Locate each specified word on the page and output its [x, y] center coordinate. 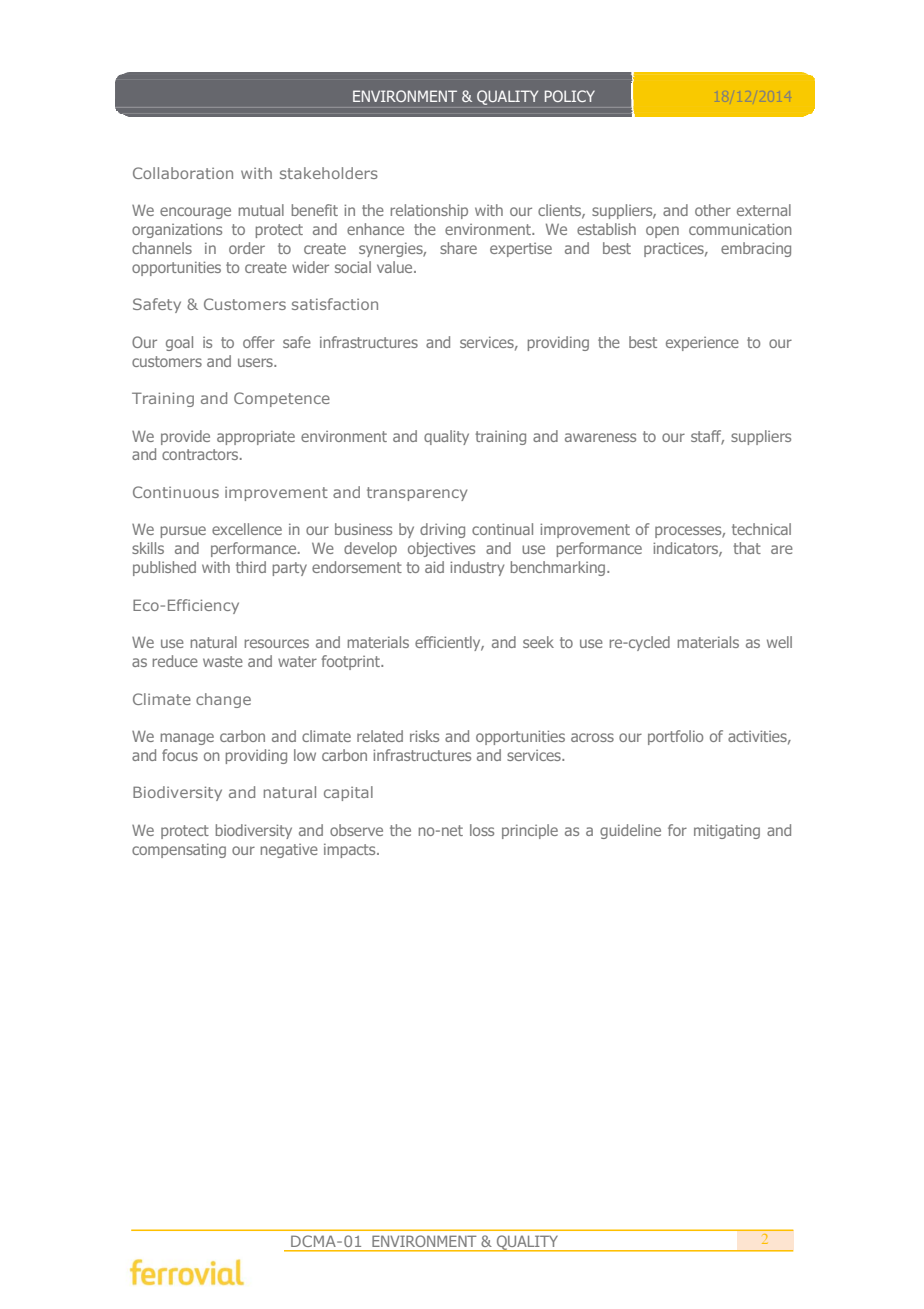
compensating [179, 851]
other [713, 210]
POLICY [570, 96]
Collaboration [183, 173]
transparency [417, 494]
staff [707, 437]
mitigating [727, 831]
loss [482, 830]
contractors [201, 454]
